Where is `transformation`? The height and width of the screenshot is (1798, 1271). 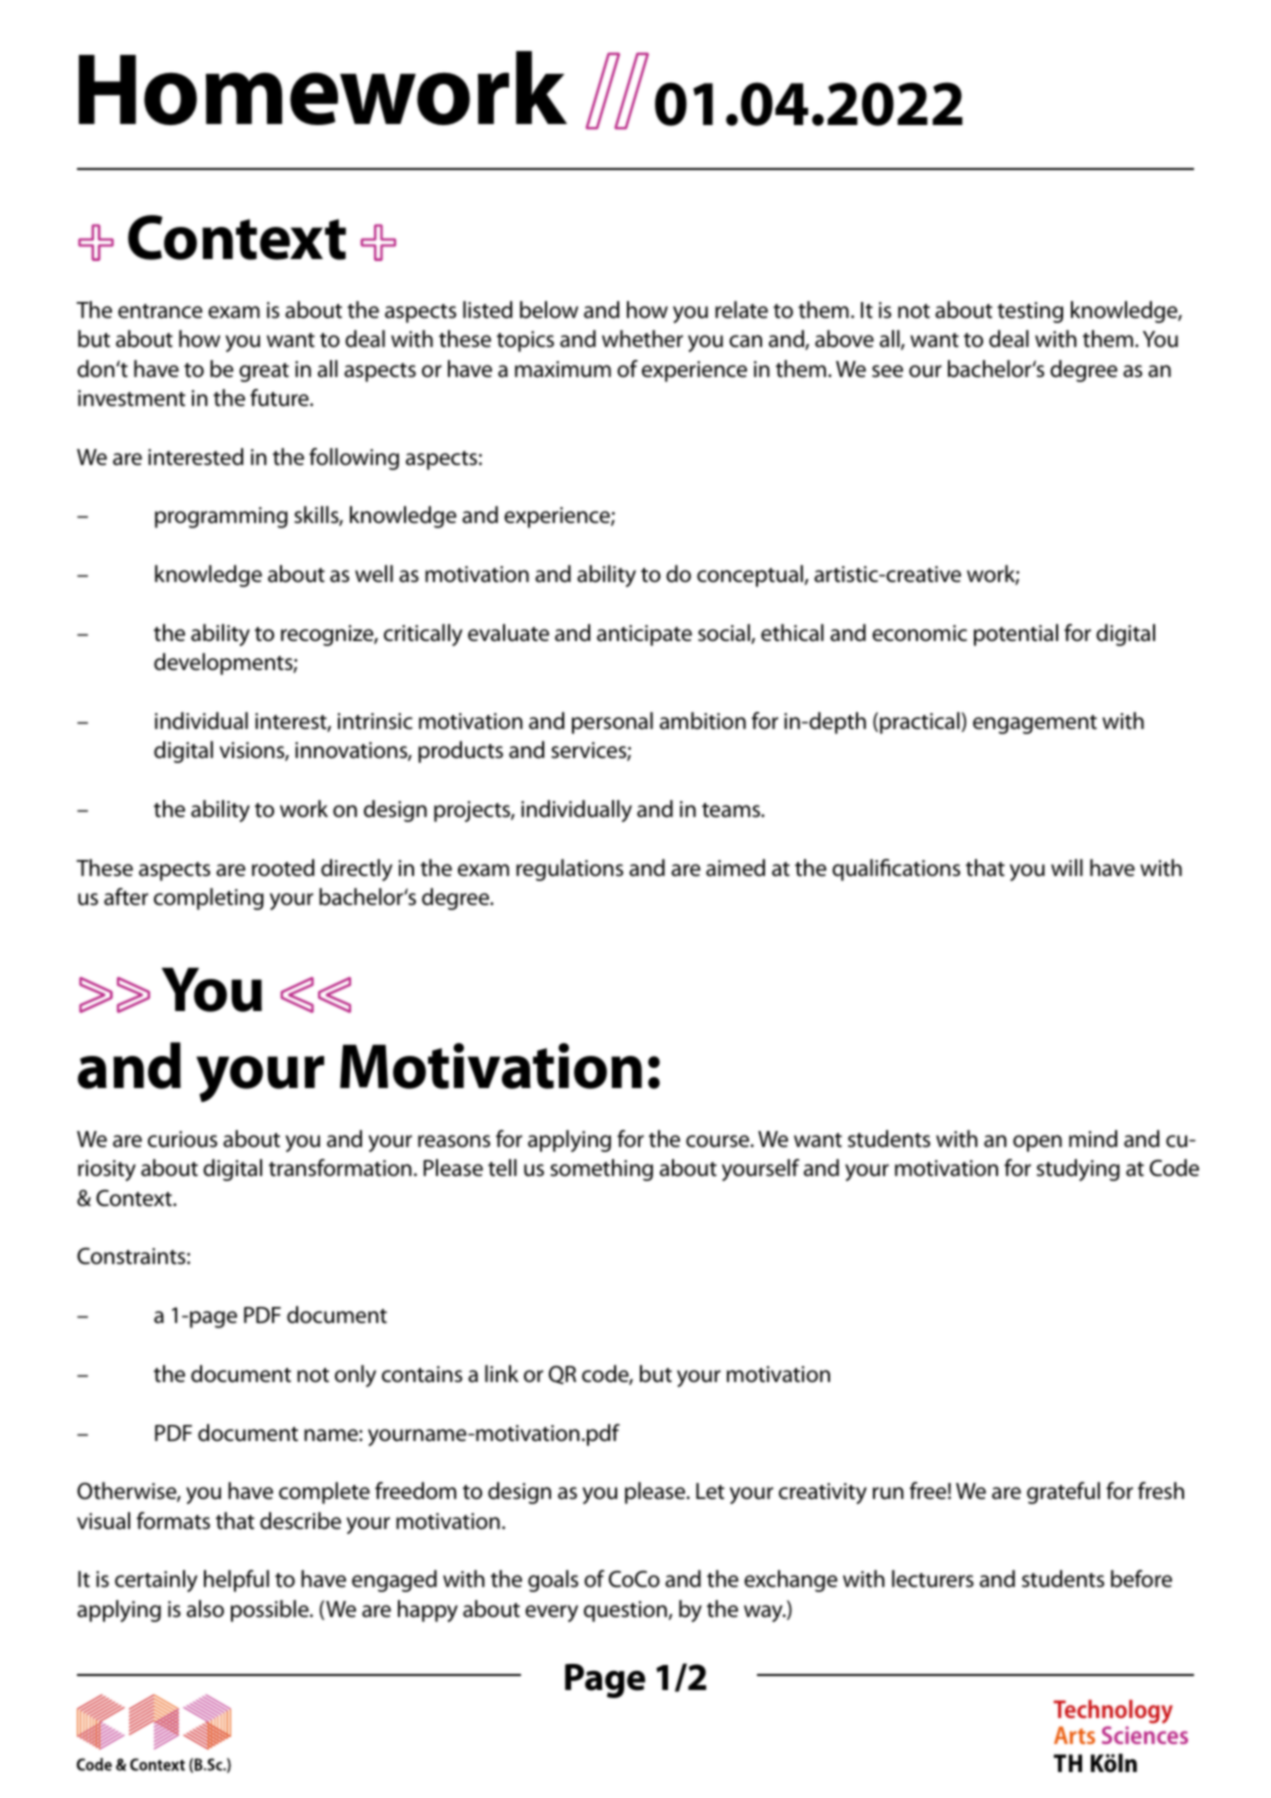 transformation is located at coordinates (340, 1168).
